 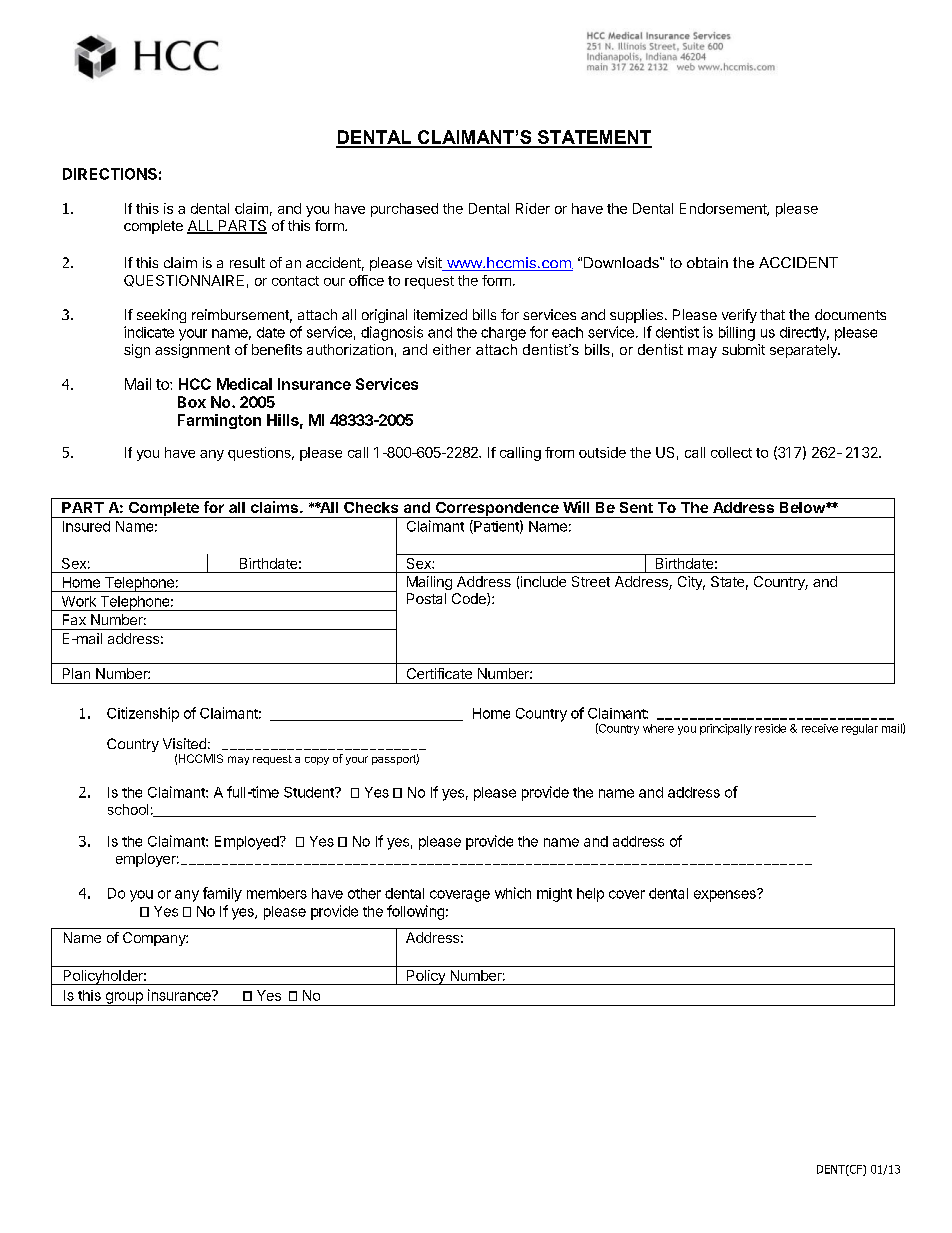 I want to click on purchased, so click(x=404, y=210).
